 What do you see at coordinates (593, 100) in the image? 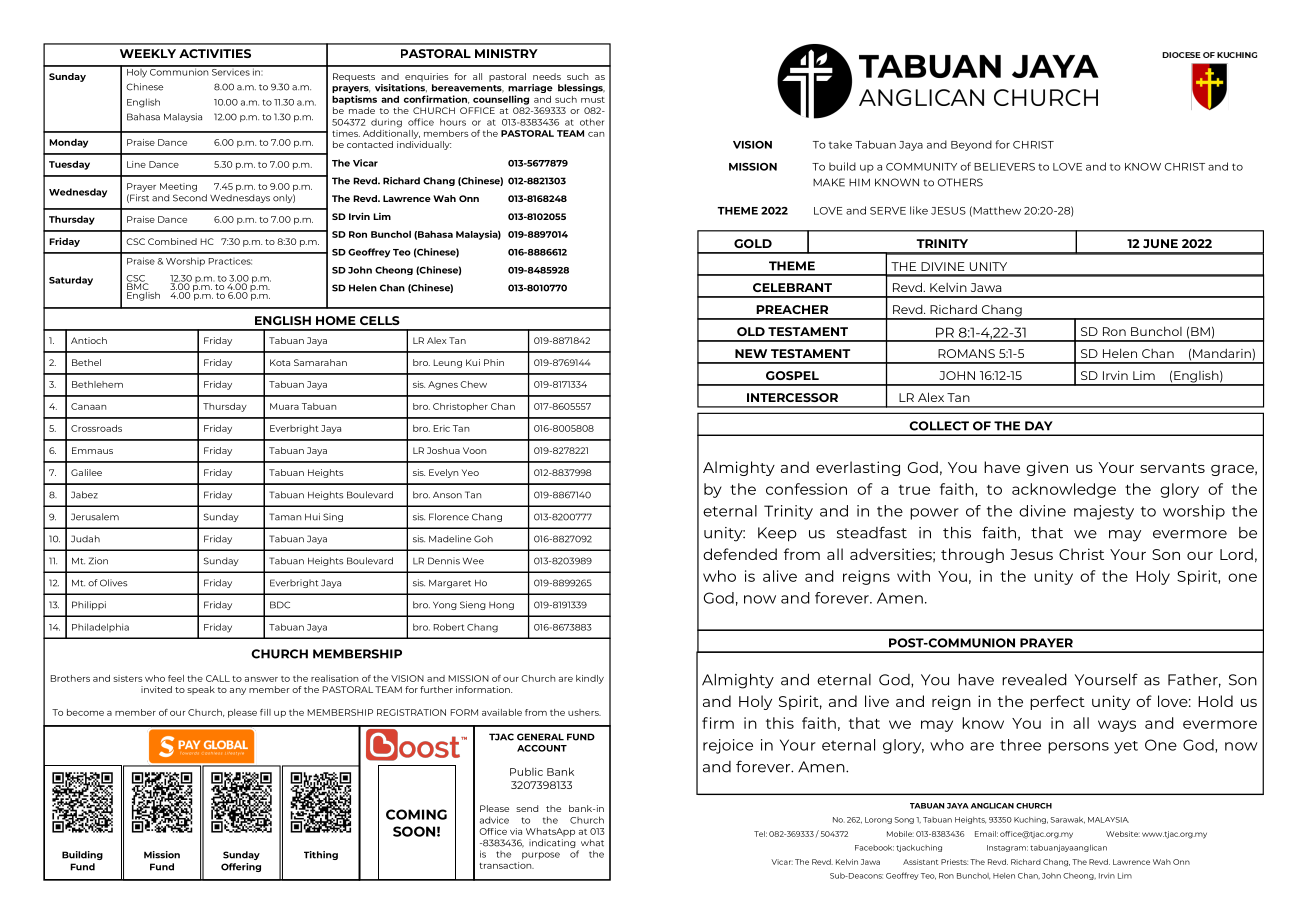
I see `must` at bounding box center [593, 100].
